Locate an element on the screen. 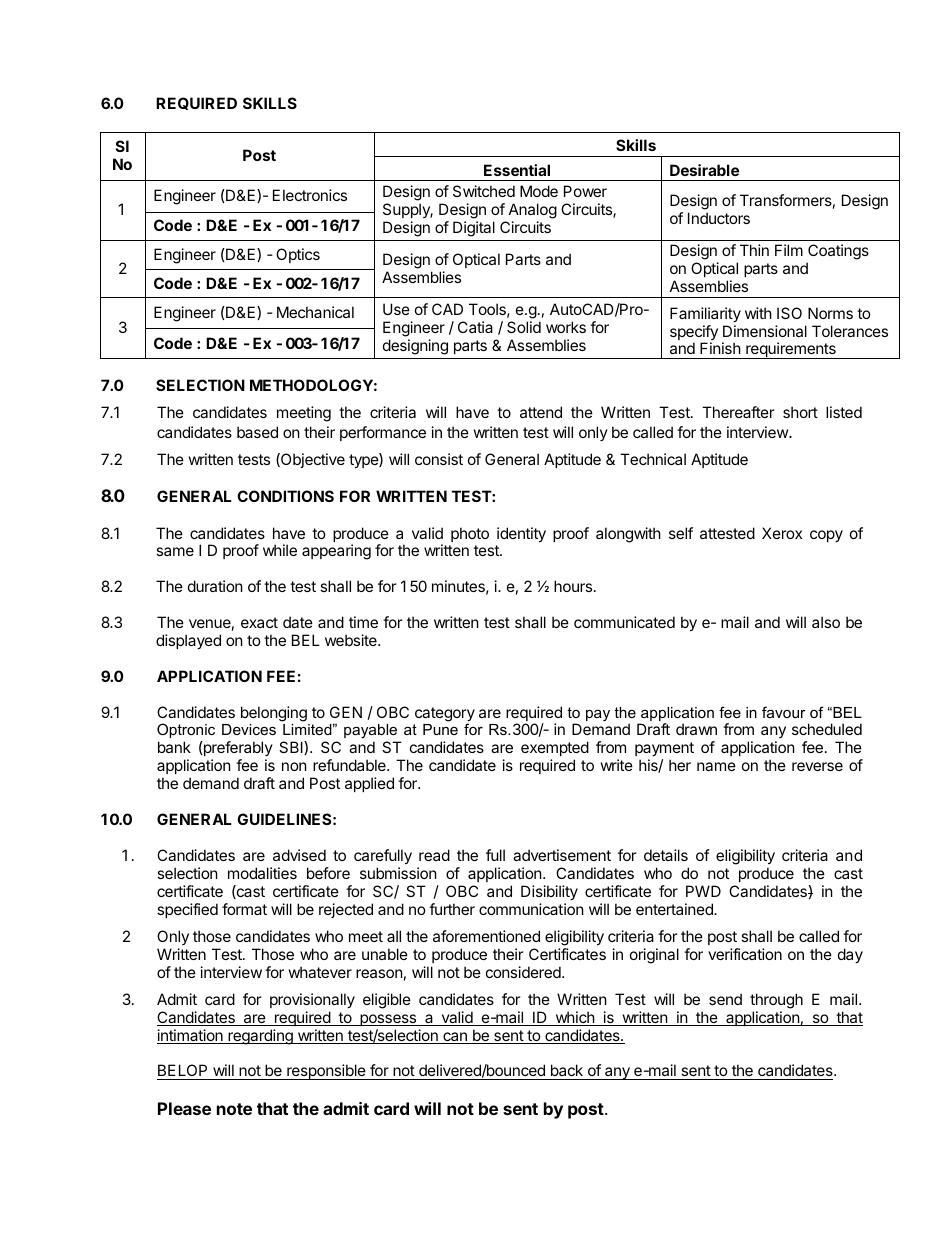  Analog is located at coordinates (533, 211).
